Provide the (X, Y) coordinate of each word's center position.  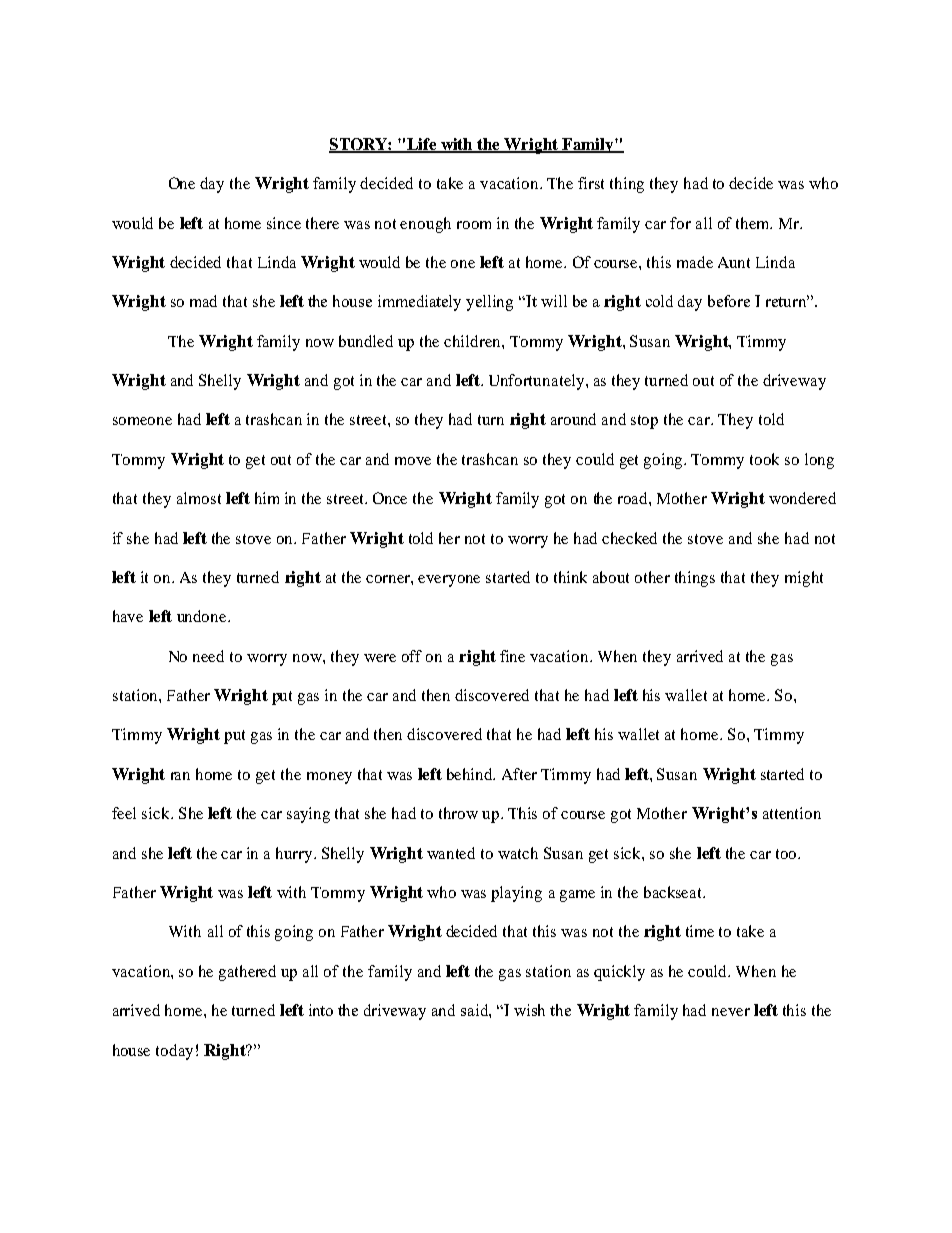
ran (180, 776)
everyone (449, 581)
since (284, 223)
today (174, 1052)
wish (529, 1010)
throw (458, 813)
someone (142, 421)
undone (203, 616)
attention (792, 813)
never (731, 1012)
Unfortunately (538, 382)
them (754, 223)
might (804, 579)
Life (422, 145)
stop (644, 422)
